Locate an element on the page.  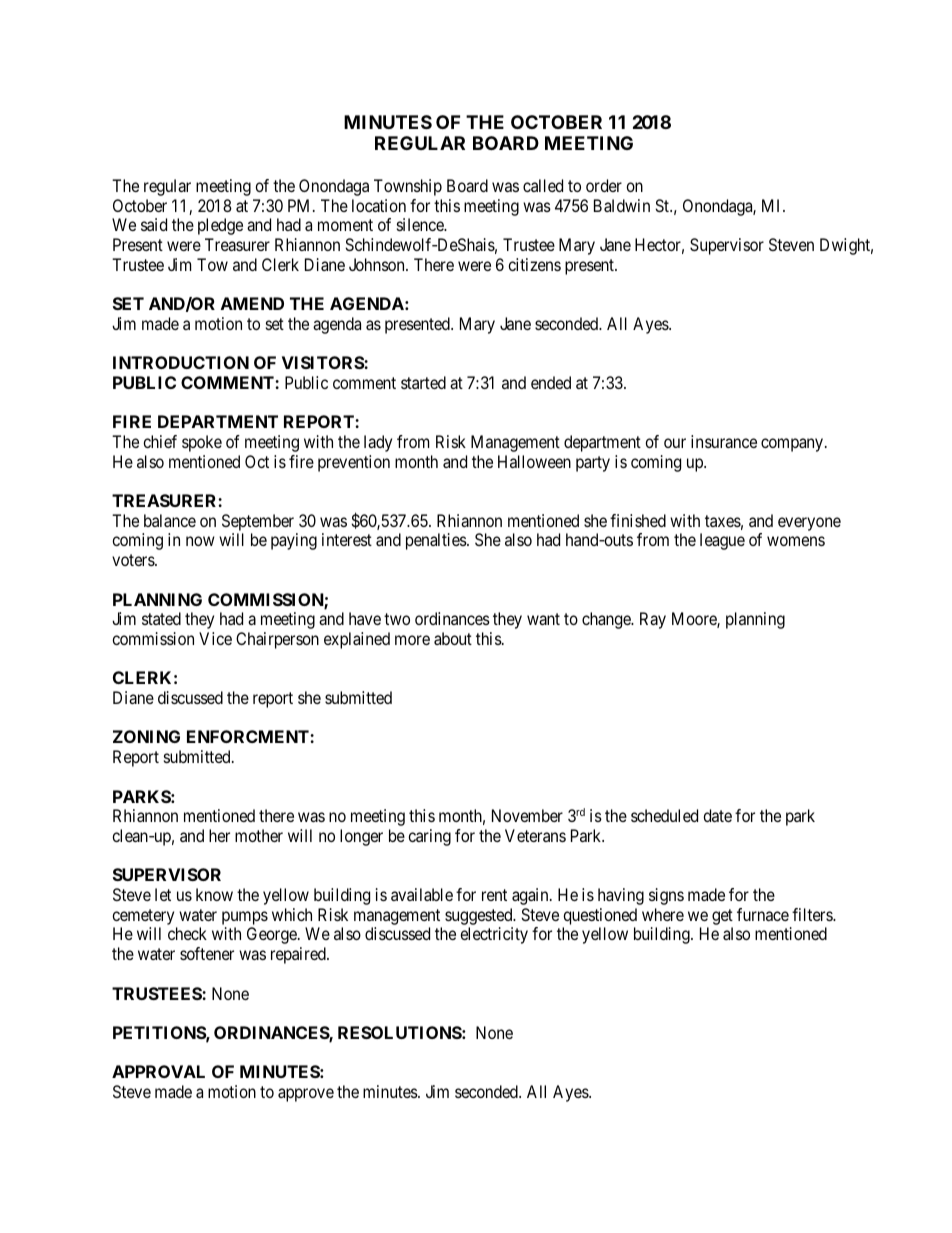
Halloween is located at coordinates (534, 461).
